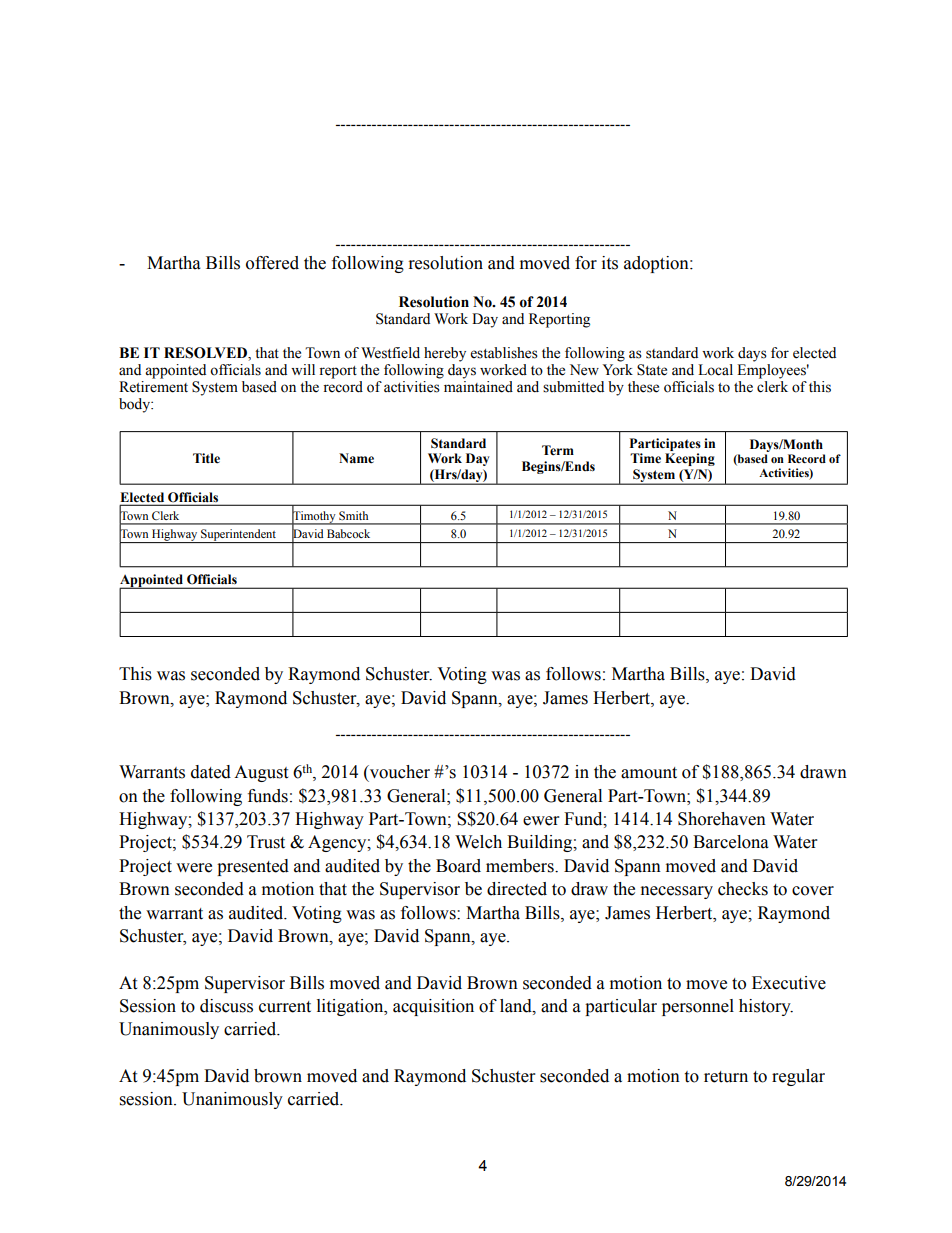 This image has width=952, height=1233. What do you see at coordinates (433, 1007) in the image?
I see `acquisition` at bounding box center [433, 1007].
